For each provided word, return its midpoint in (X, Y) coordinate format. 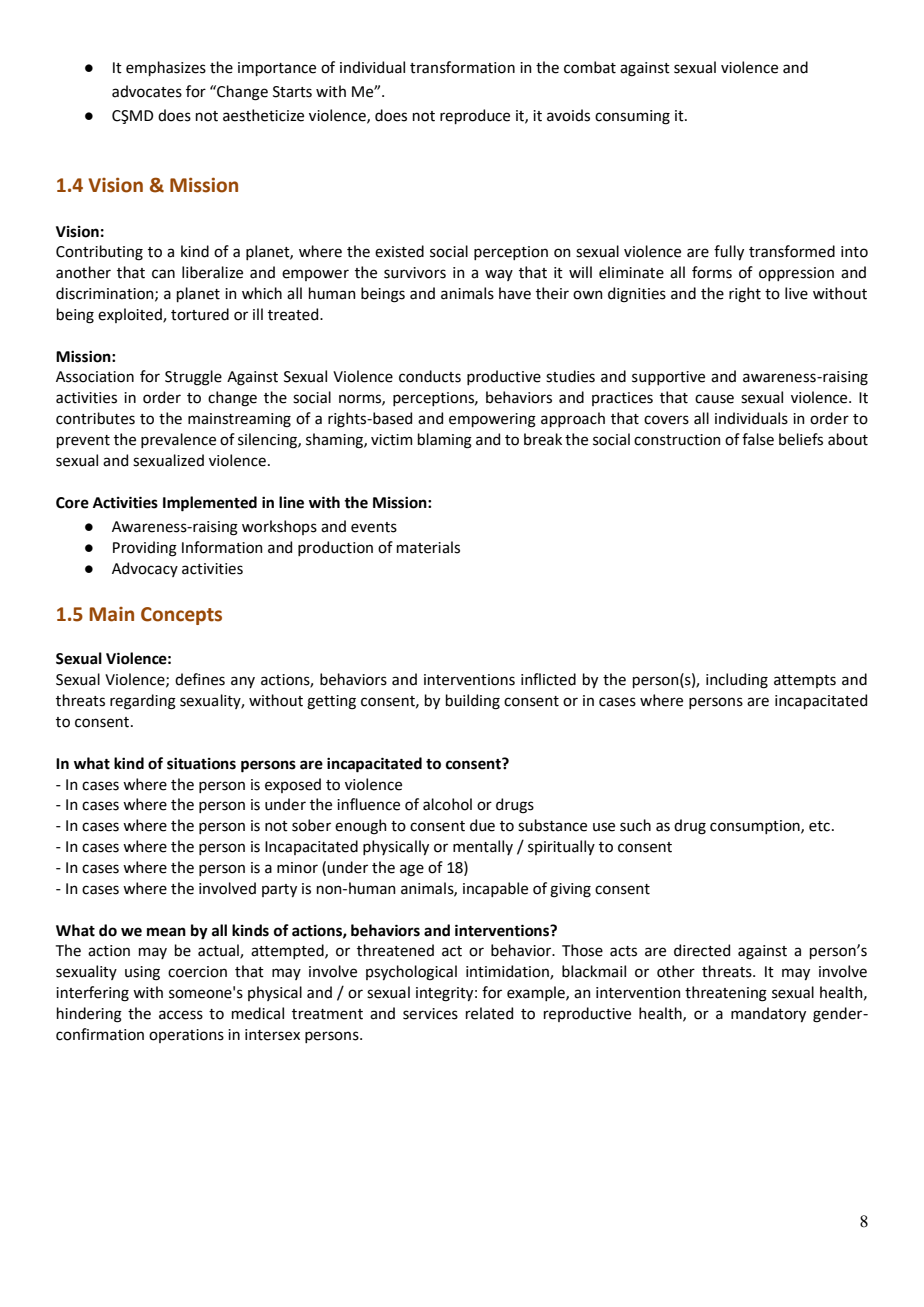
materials (428, 547)
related (489, 1013)
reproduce (475, 116)
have (515, 293)
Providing (145, 549)
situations (201, 763)
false (758, 439)
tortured (200, 314)
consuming (632, 117)
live (796, 293)
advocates (147, 91)
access (181, 1015)
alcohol (447, 804)
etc (819, 826)
